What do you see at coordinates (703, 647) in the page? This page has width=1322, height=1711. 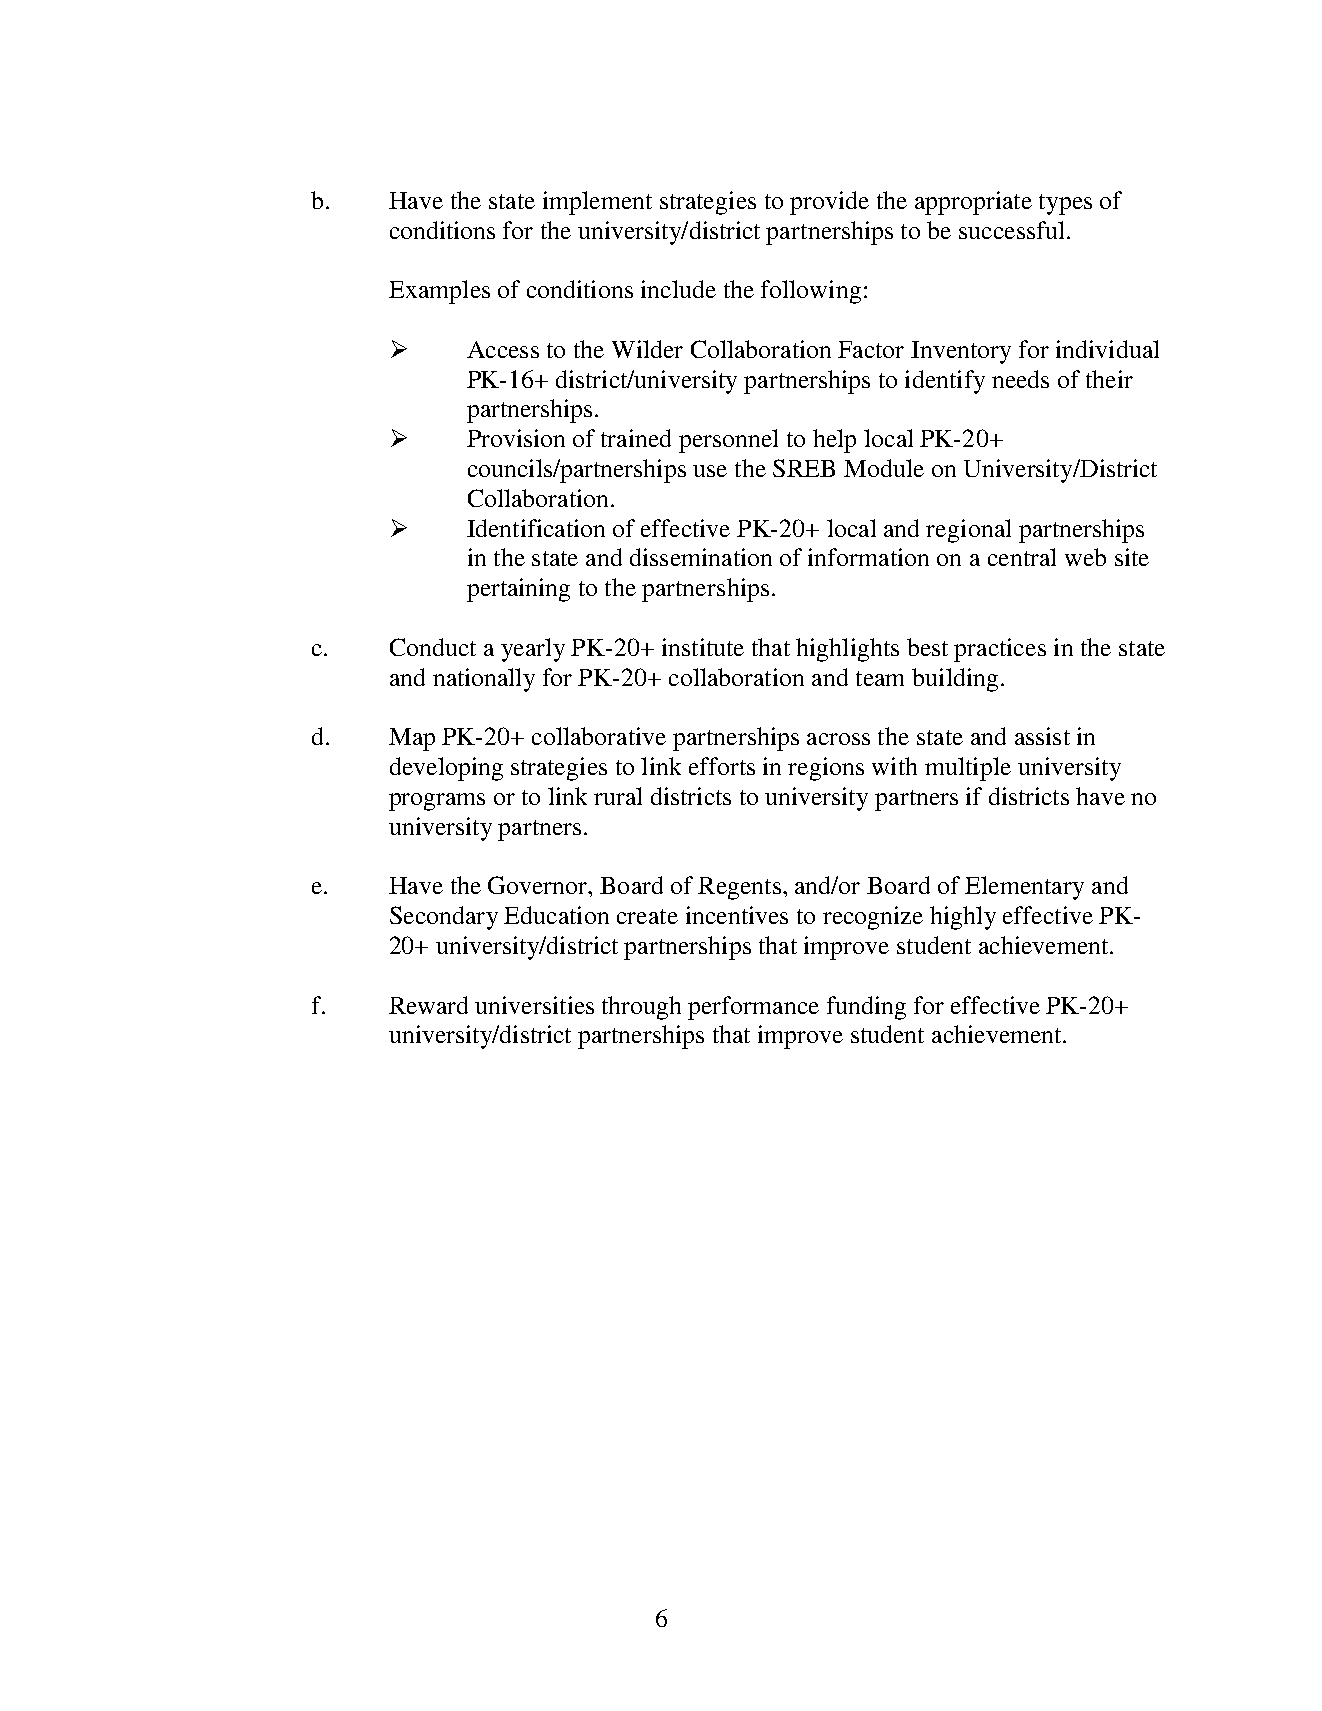 I see `institute` at bounding box center [703, 647].
